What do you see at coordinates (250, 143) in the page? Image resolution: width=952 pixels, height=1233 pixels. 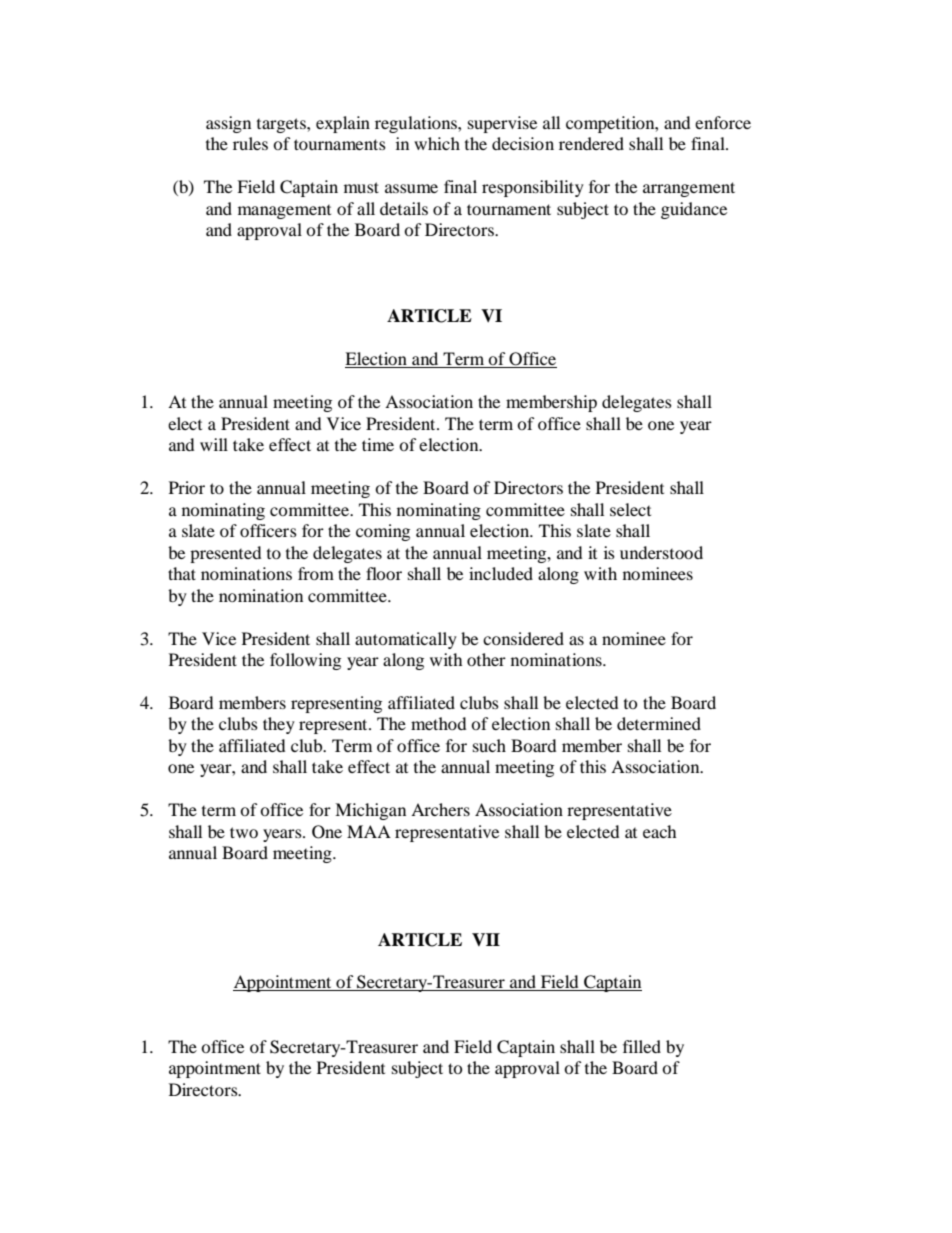 I see `rules` at bounding box center [250, 143].
